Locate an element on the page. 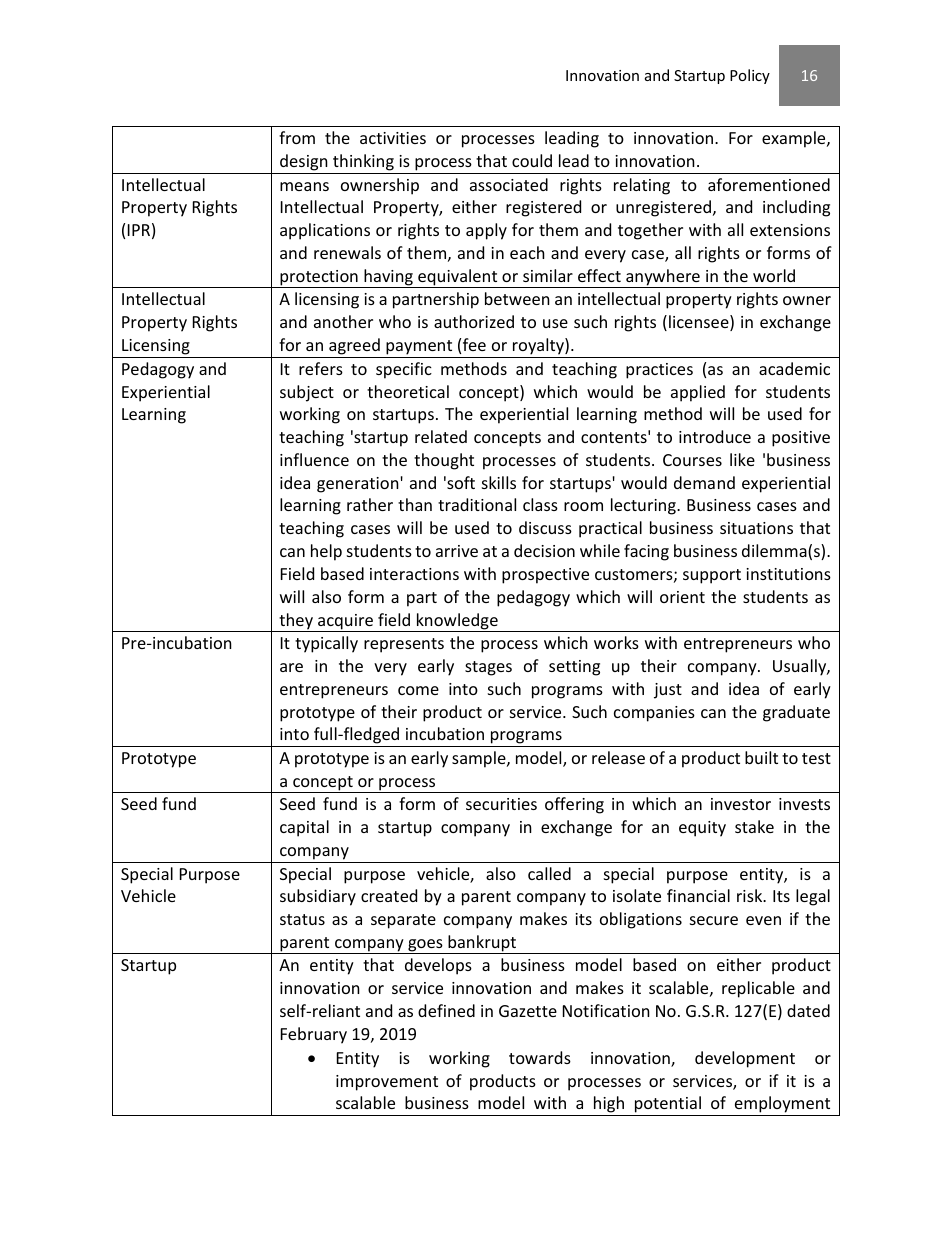 The height and width of the document is (1233, 952). acquire is located at coordinates (346, 623).
